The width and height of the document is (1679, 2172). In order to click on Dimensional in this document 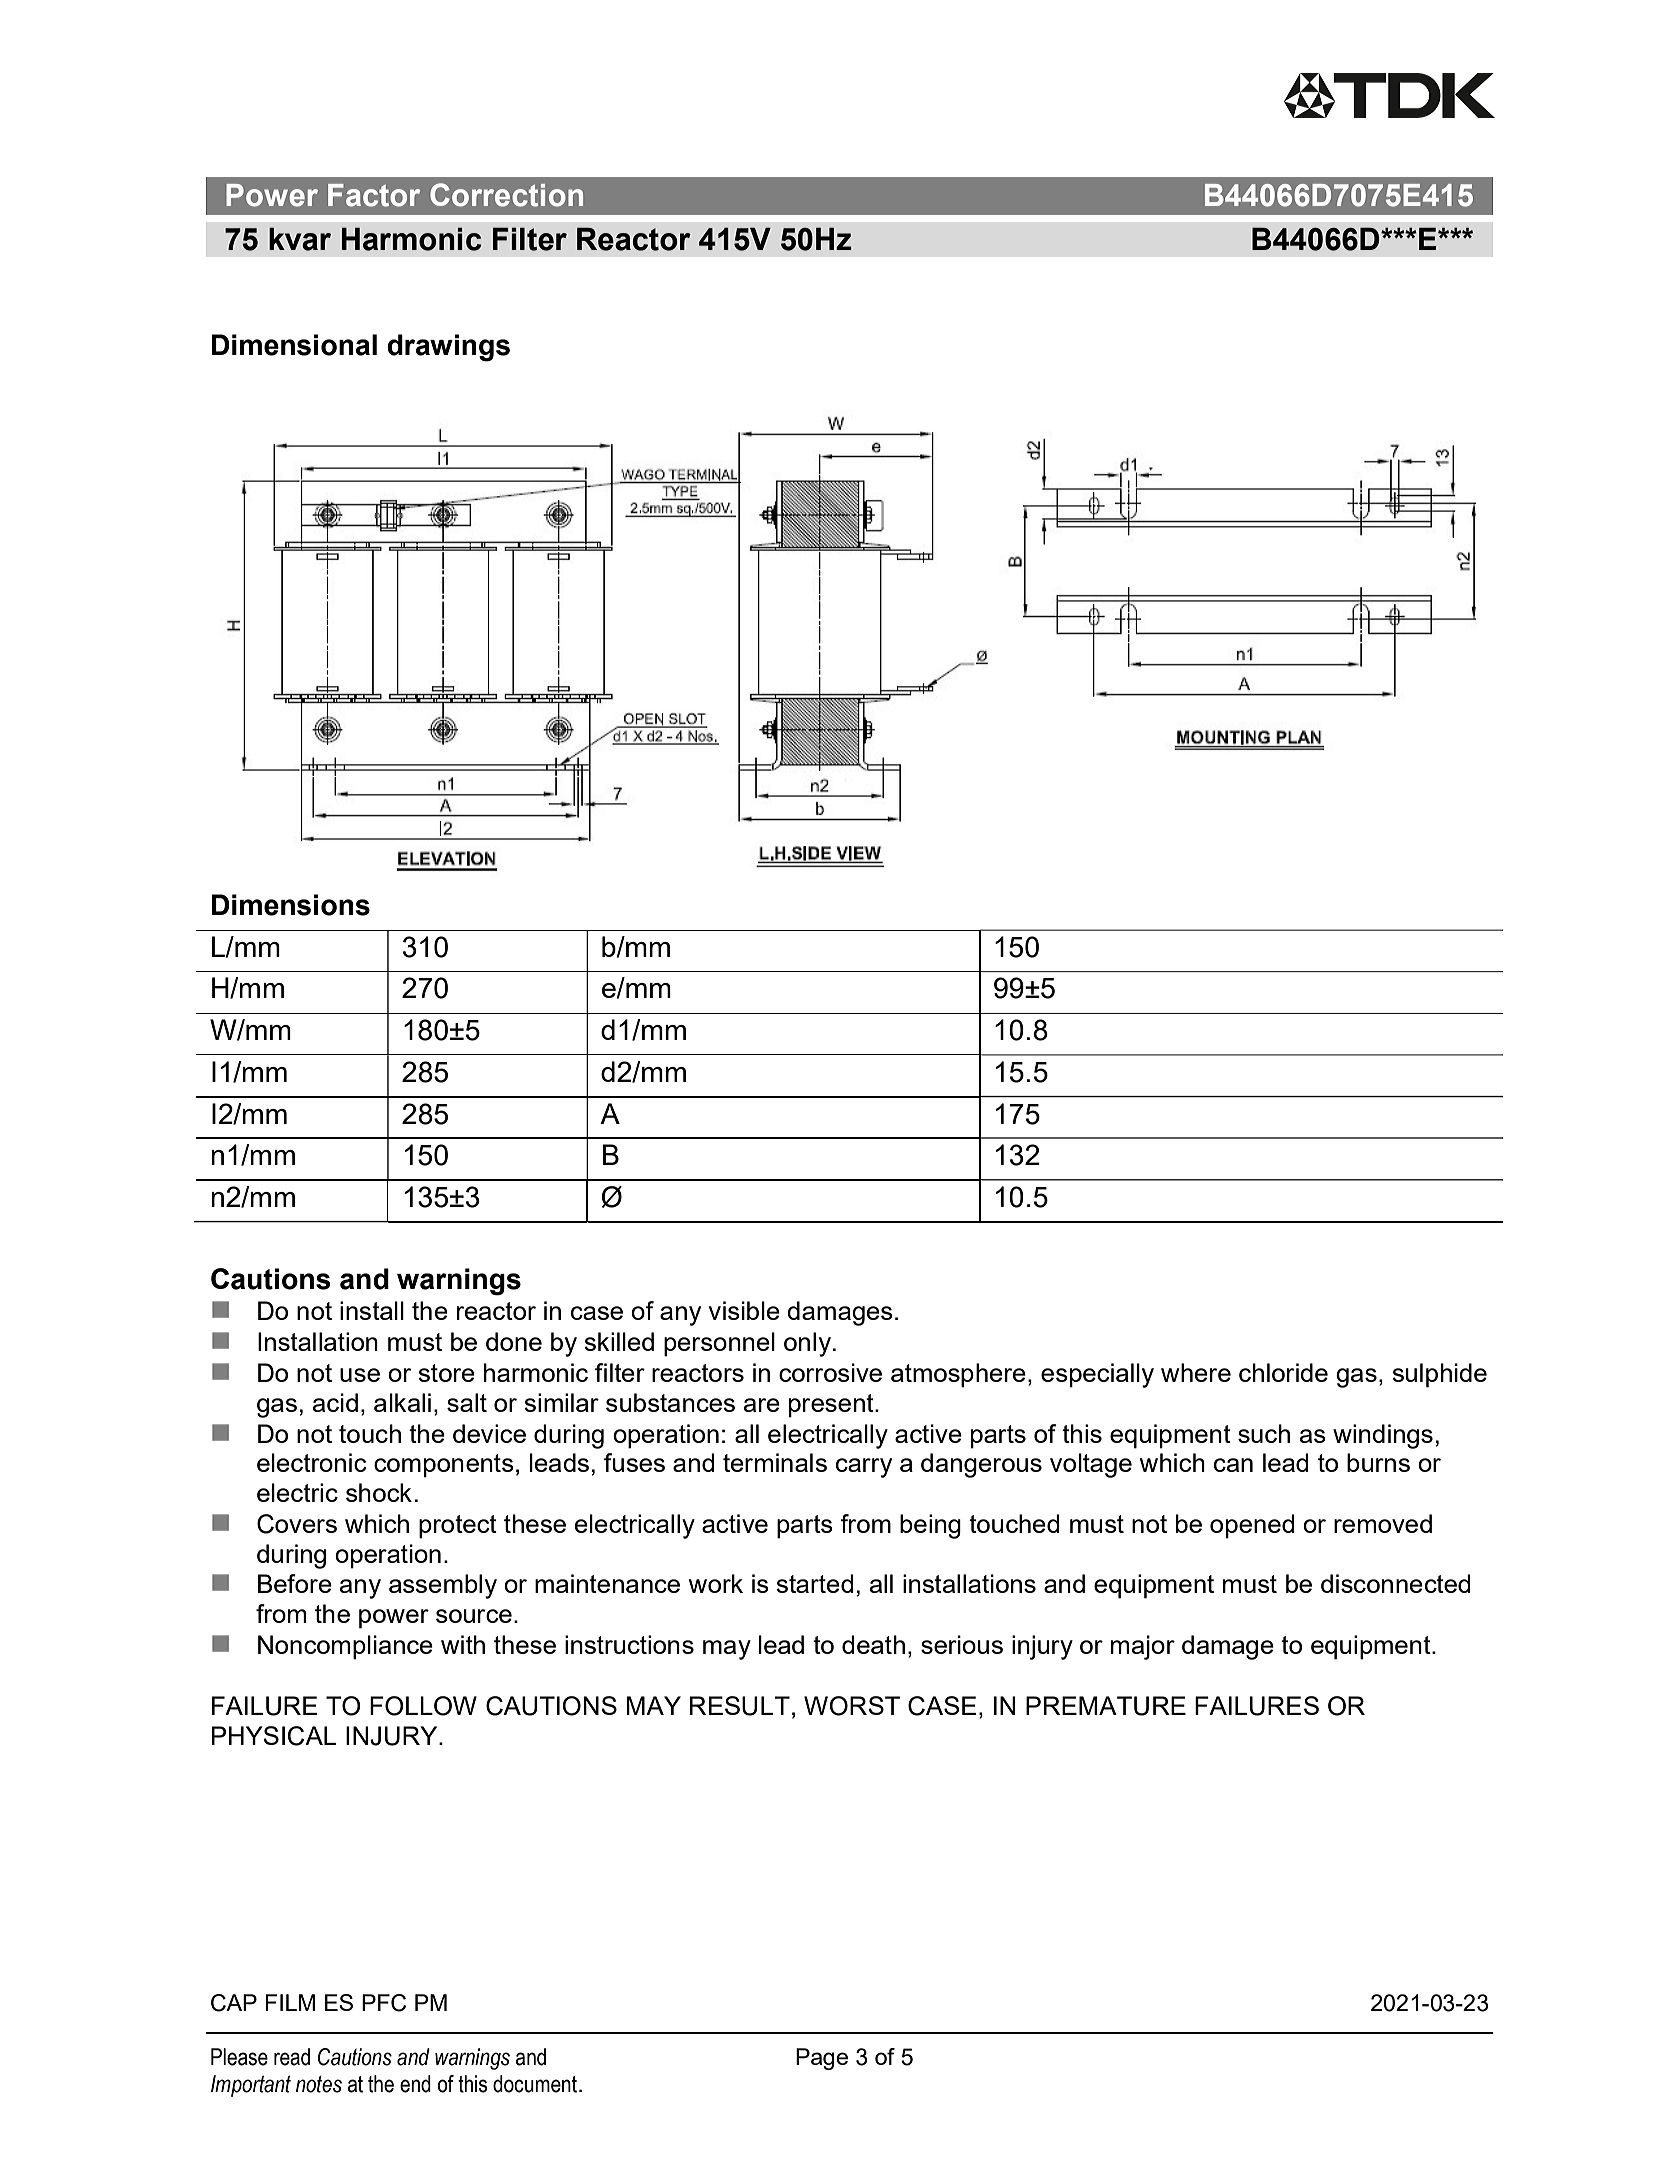, I will do `click(294, 345)`.
